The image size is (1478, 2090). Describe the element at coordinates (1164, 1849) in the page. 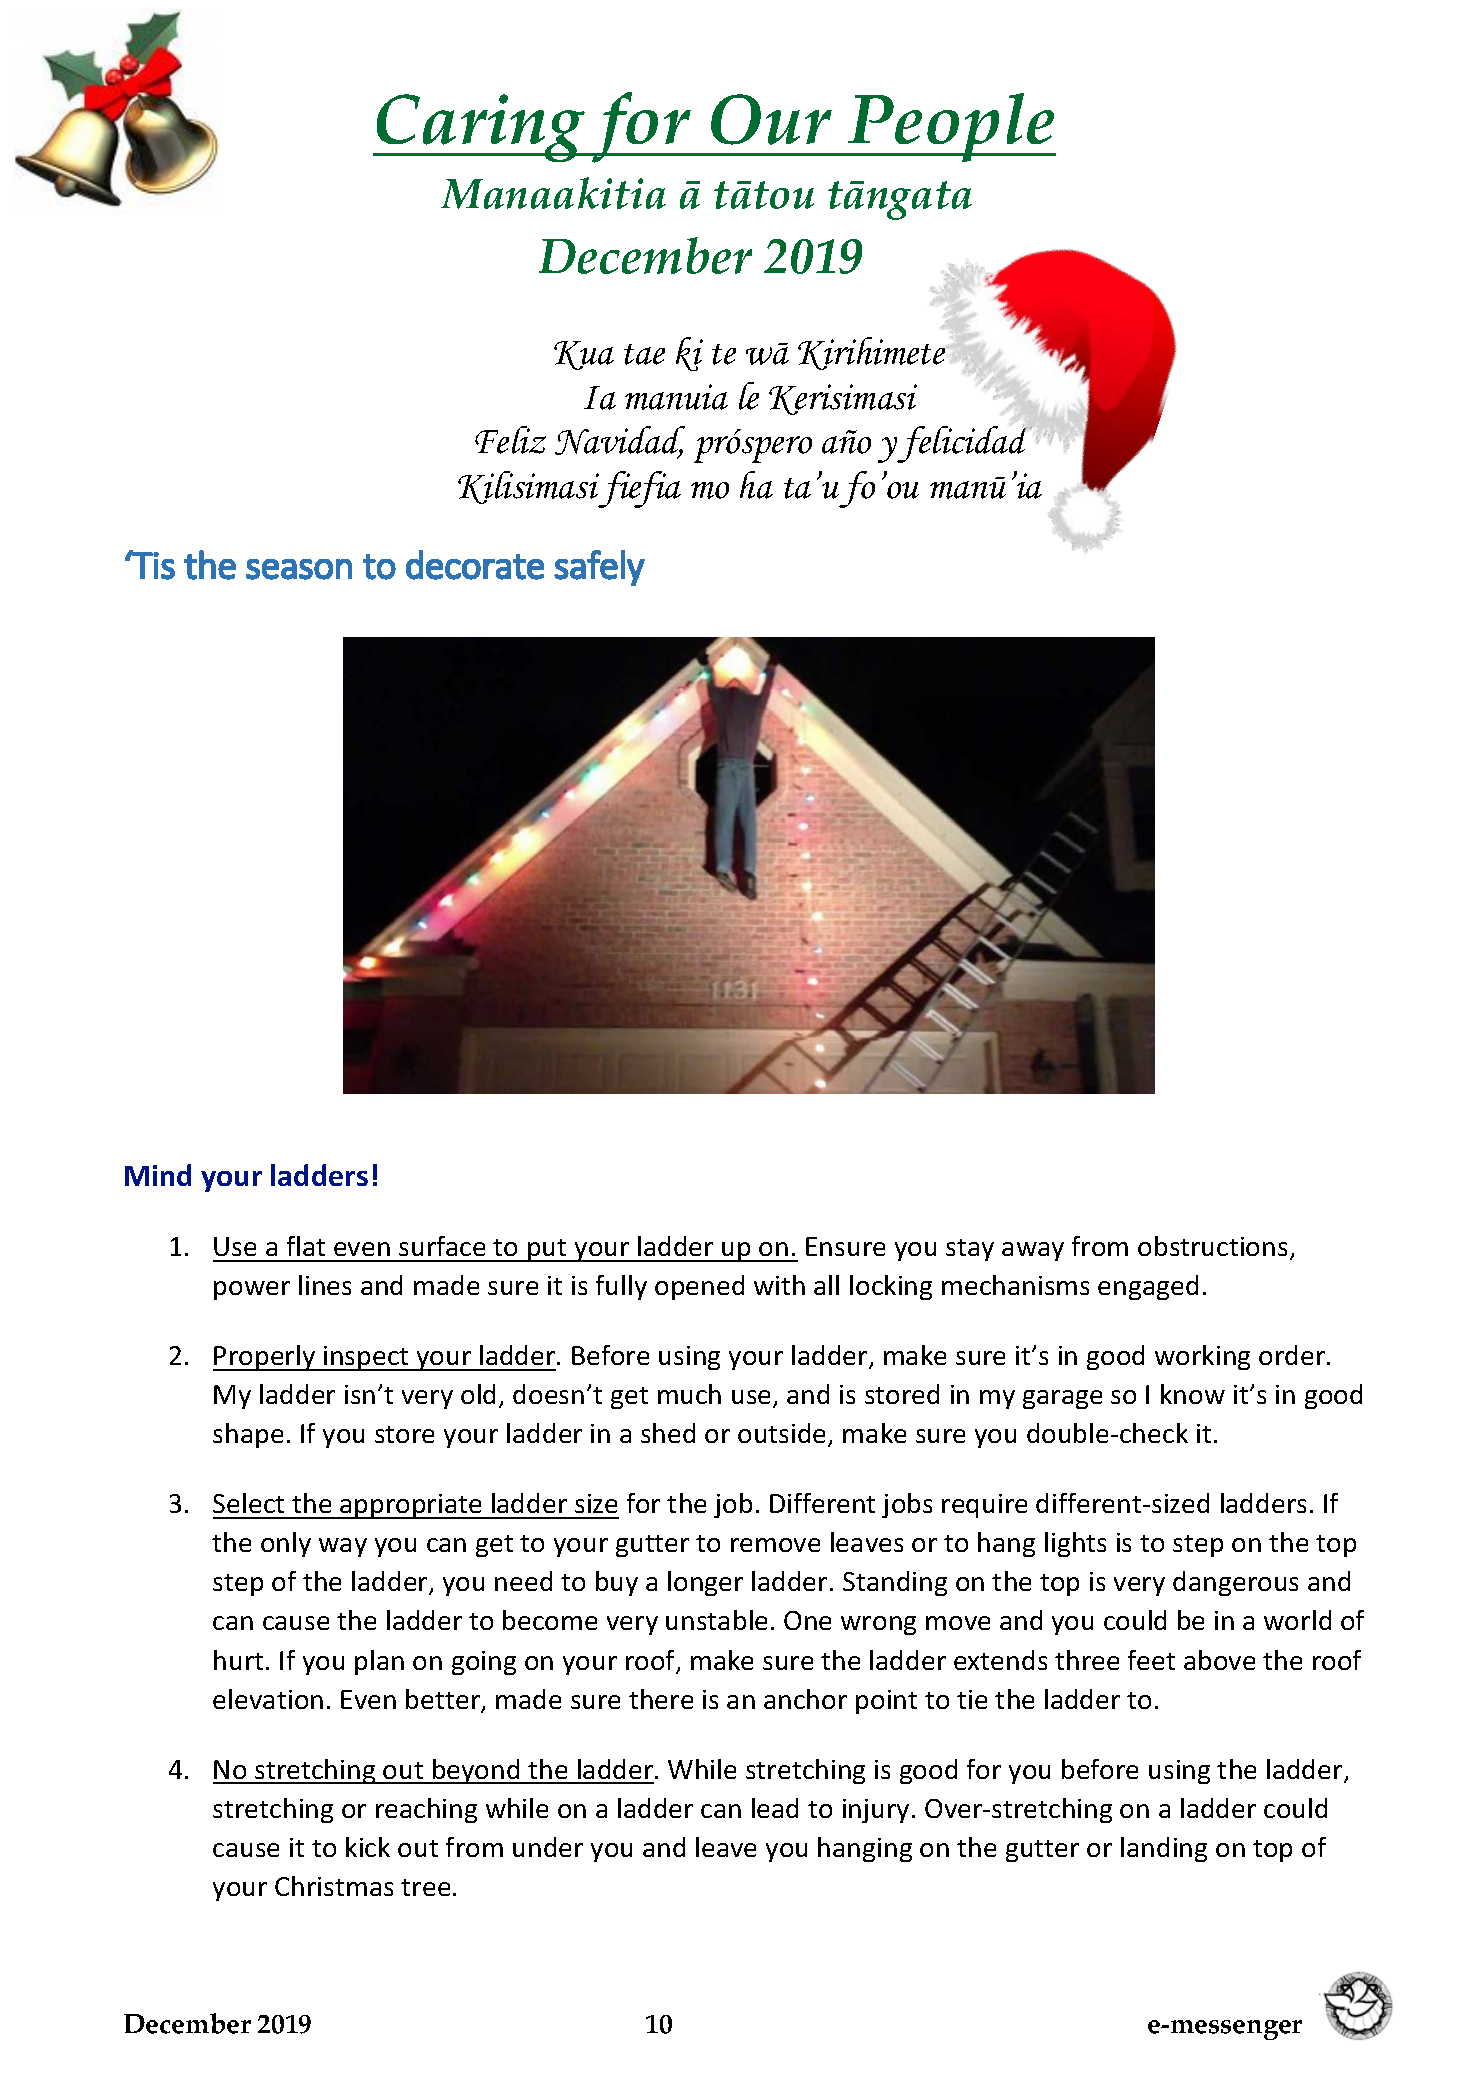

I see `landing` at that location.
